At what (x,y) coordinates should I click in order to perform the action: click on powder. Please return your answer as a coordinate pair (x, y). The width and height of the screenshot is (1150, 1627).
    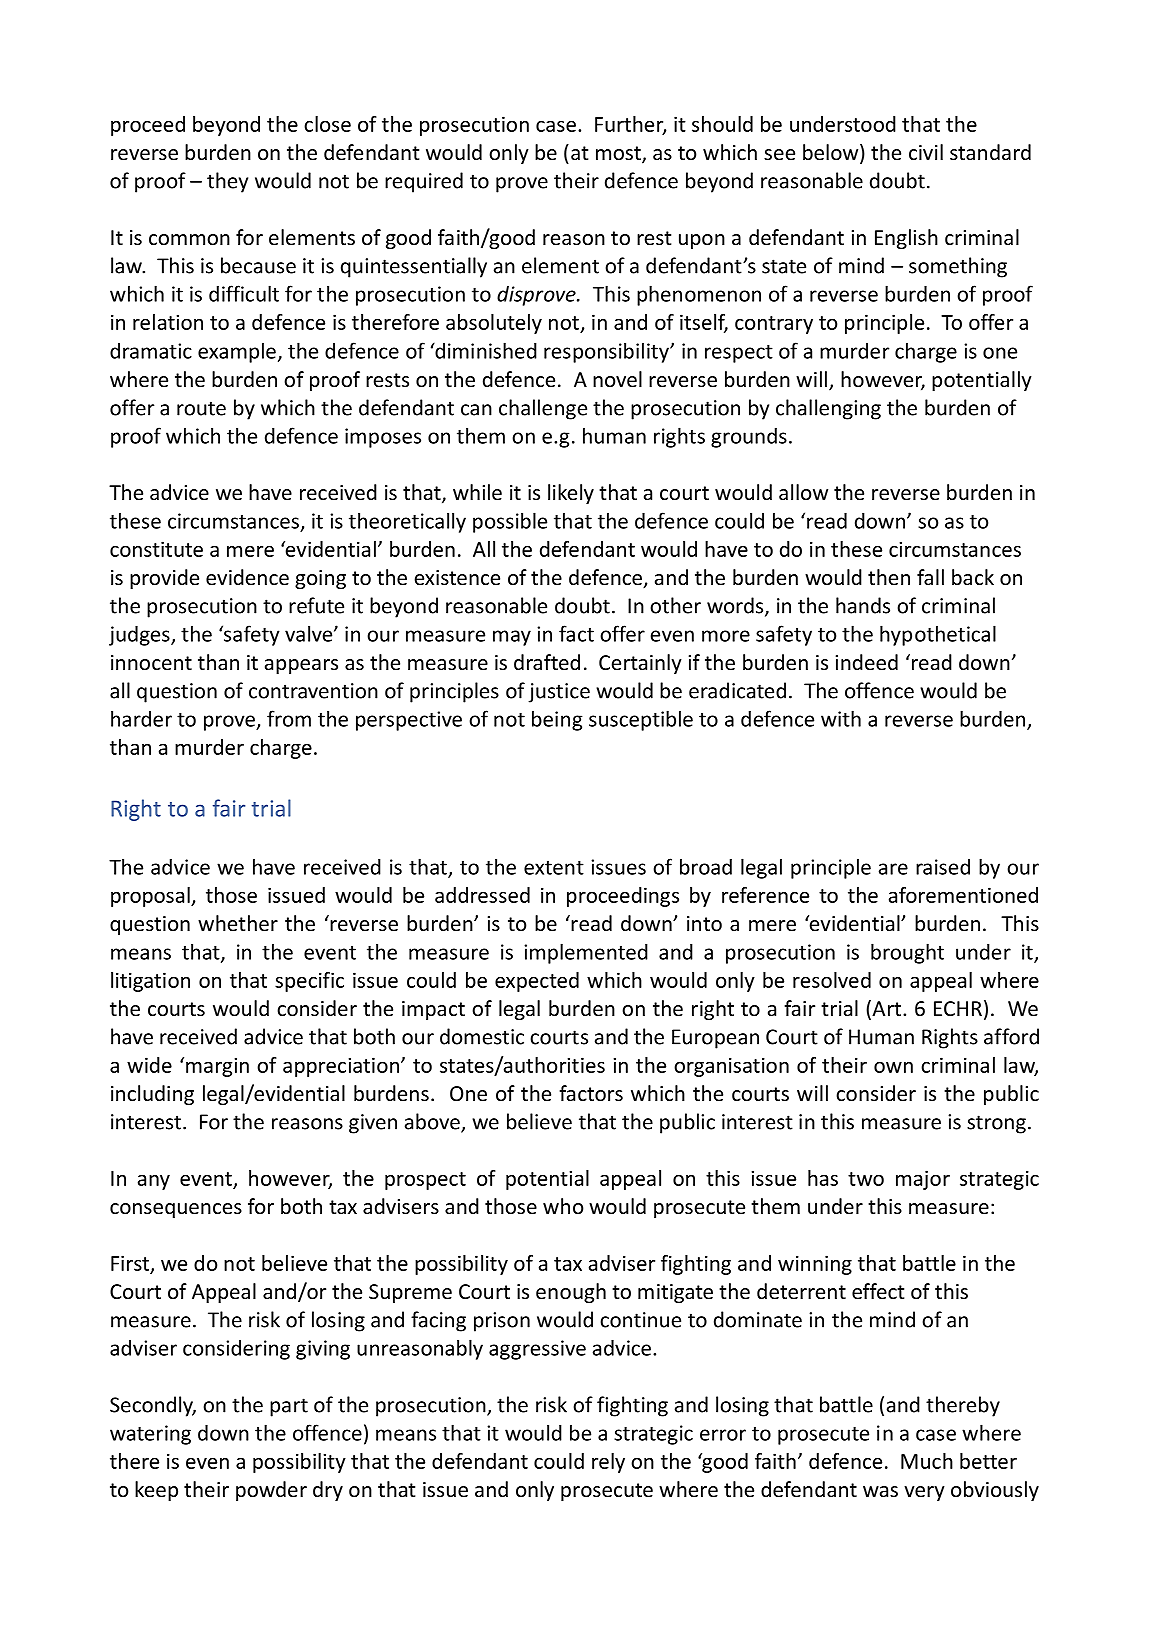
    Looking at the image, I should click on (271, 1491).
